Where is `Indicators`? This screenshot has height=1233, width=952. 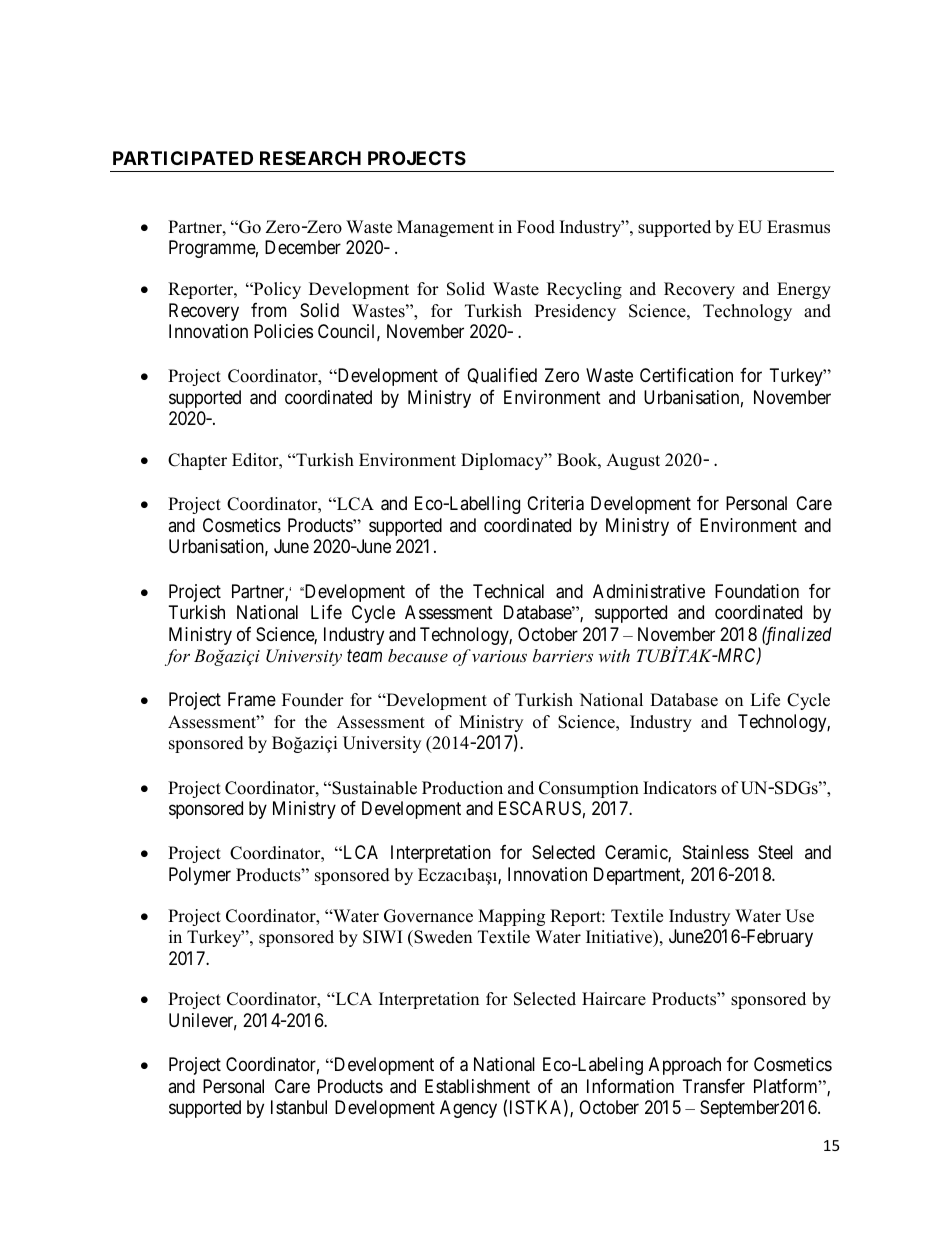
Indicators is located at coordinates (680, 788).
